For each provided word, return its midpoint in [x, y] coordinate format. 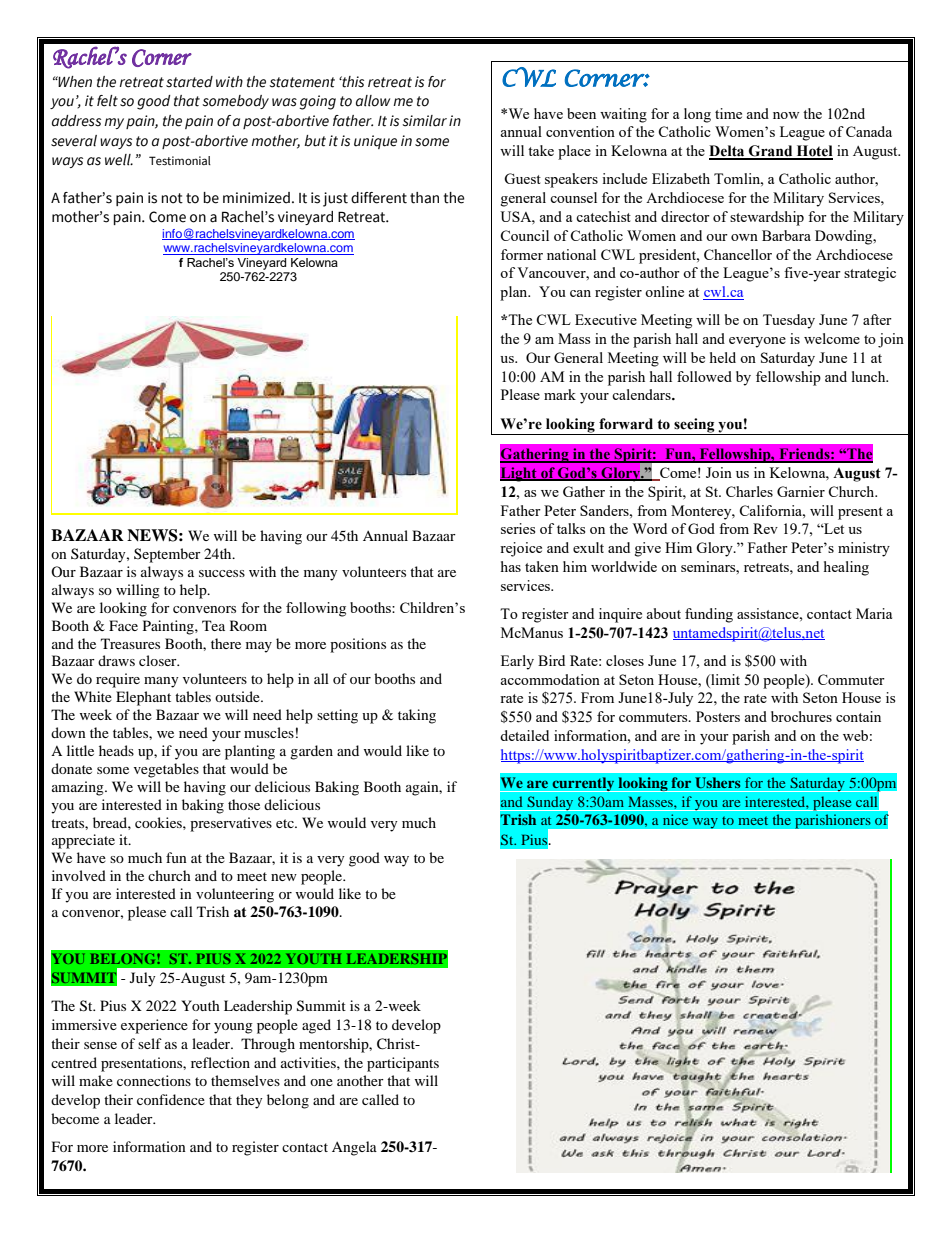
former [522, 254]
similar [424, 121]
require [118, 680]
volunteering [235, 895]
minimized [256, 198]
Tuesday [789, 321]
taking [417, 716]
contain [858, 716]
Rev [765, 528]
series [518, 528]
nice [675, 820]
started [189, 82]
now [786, 115]
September [167, 555]
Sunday [550, 803]
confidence [171, 1099]
